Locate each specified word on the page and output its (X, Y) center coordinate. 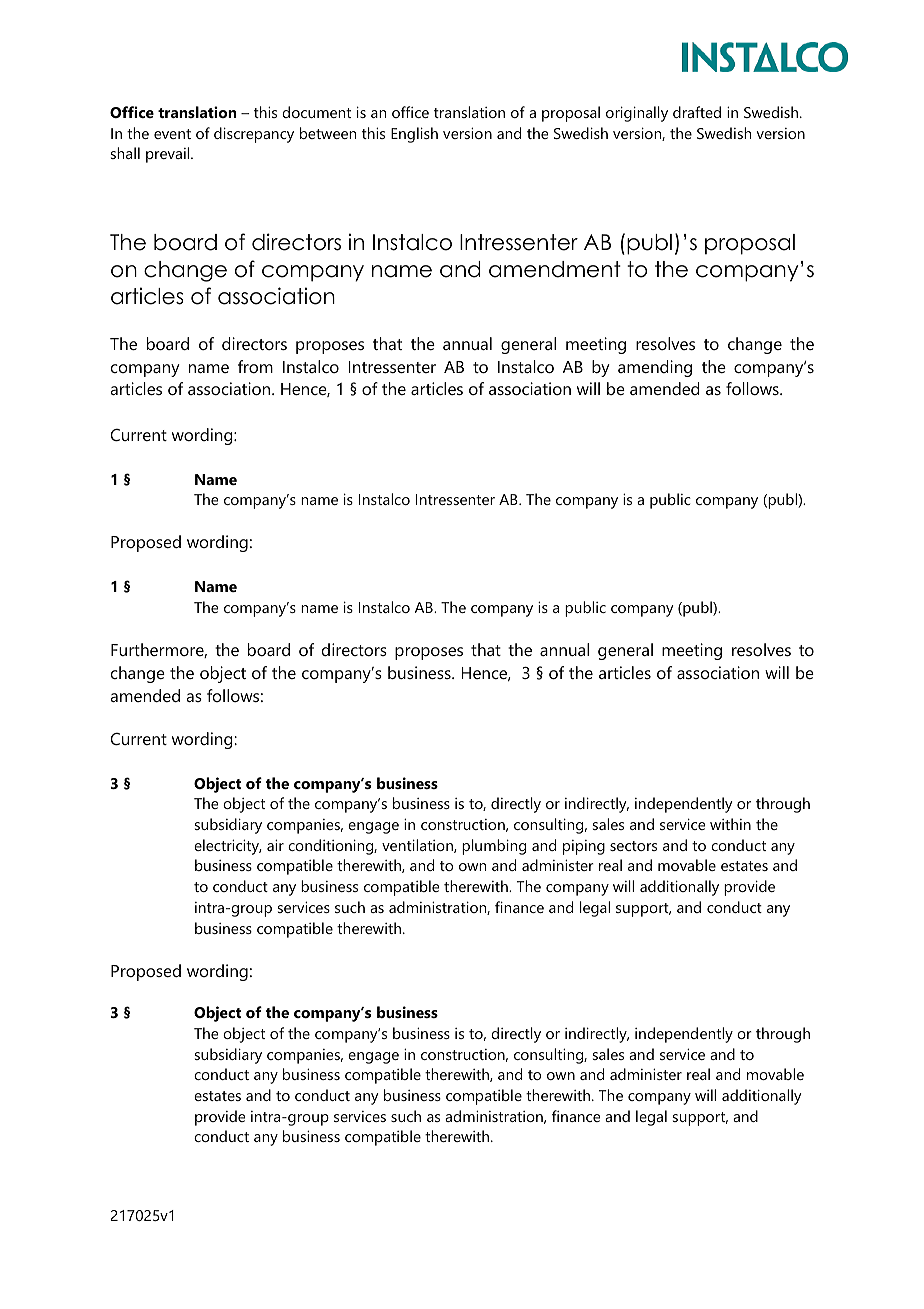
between (328, 133)
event (172, 134)
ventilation (418, 846)
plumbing (494, 847)
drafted (697, 112)
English (414, 135)
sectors (633, 846)
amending (655, 368)
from (255, 366)
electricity (228, 847)
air (275, 845)
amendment (555, 269)
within (730, 824)
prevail (169, 155)
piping (584, 847)
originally (637, 114)
